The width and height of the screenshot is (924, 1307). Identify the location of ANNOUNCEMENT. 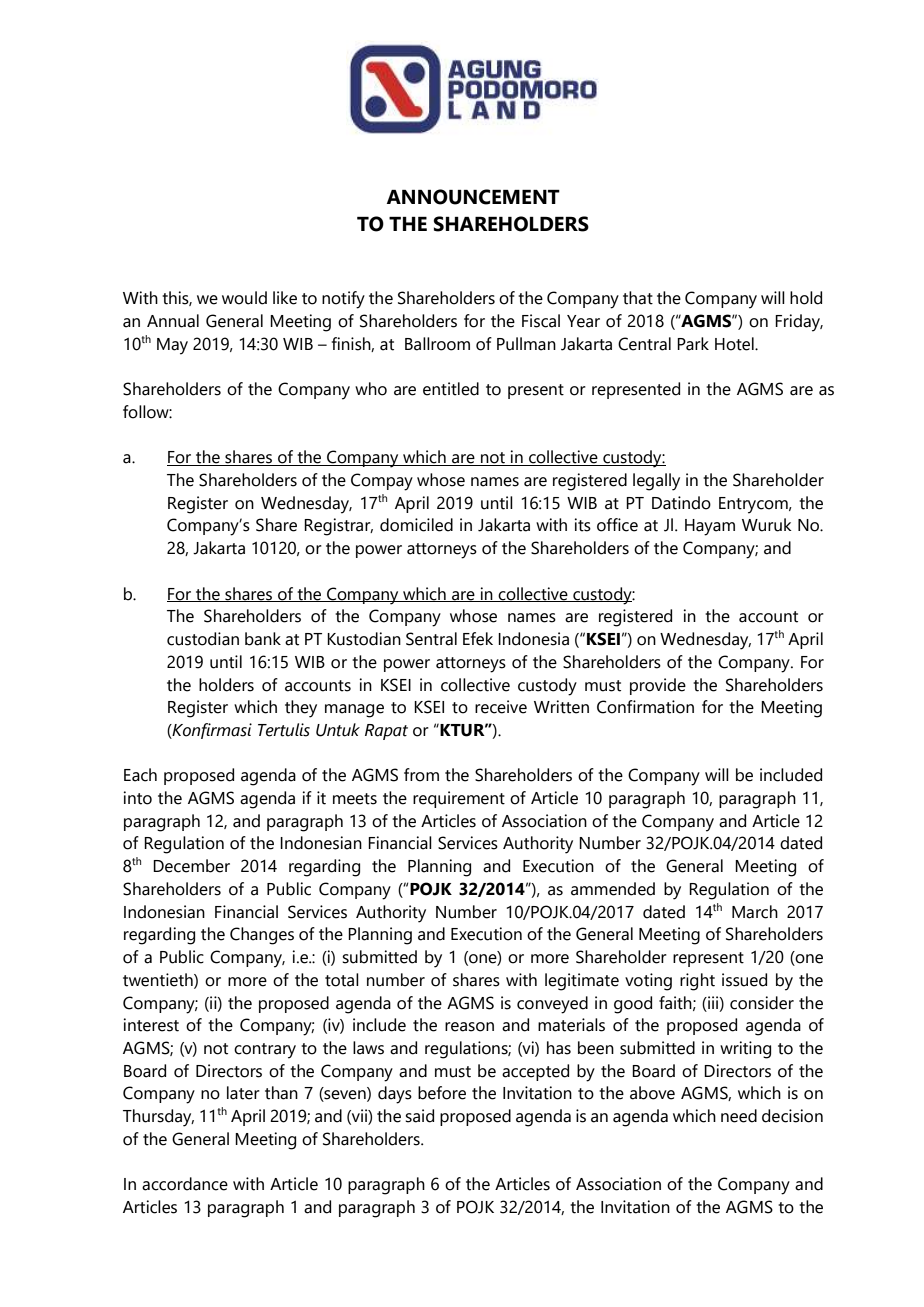
(473, 197).
